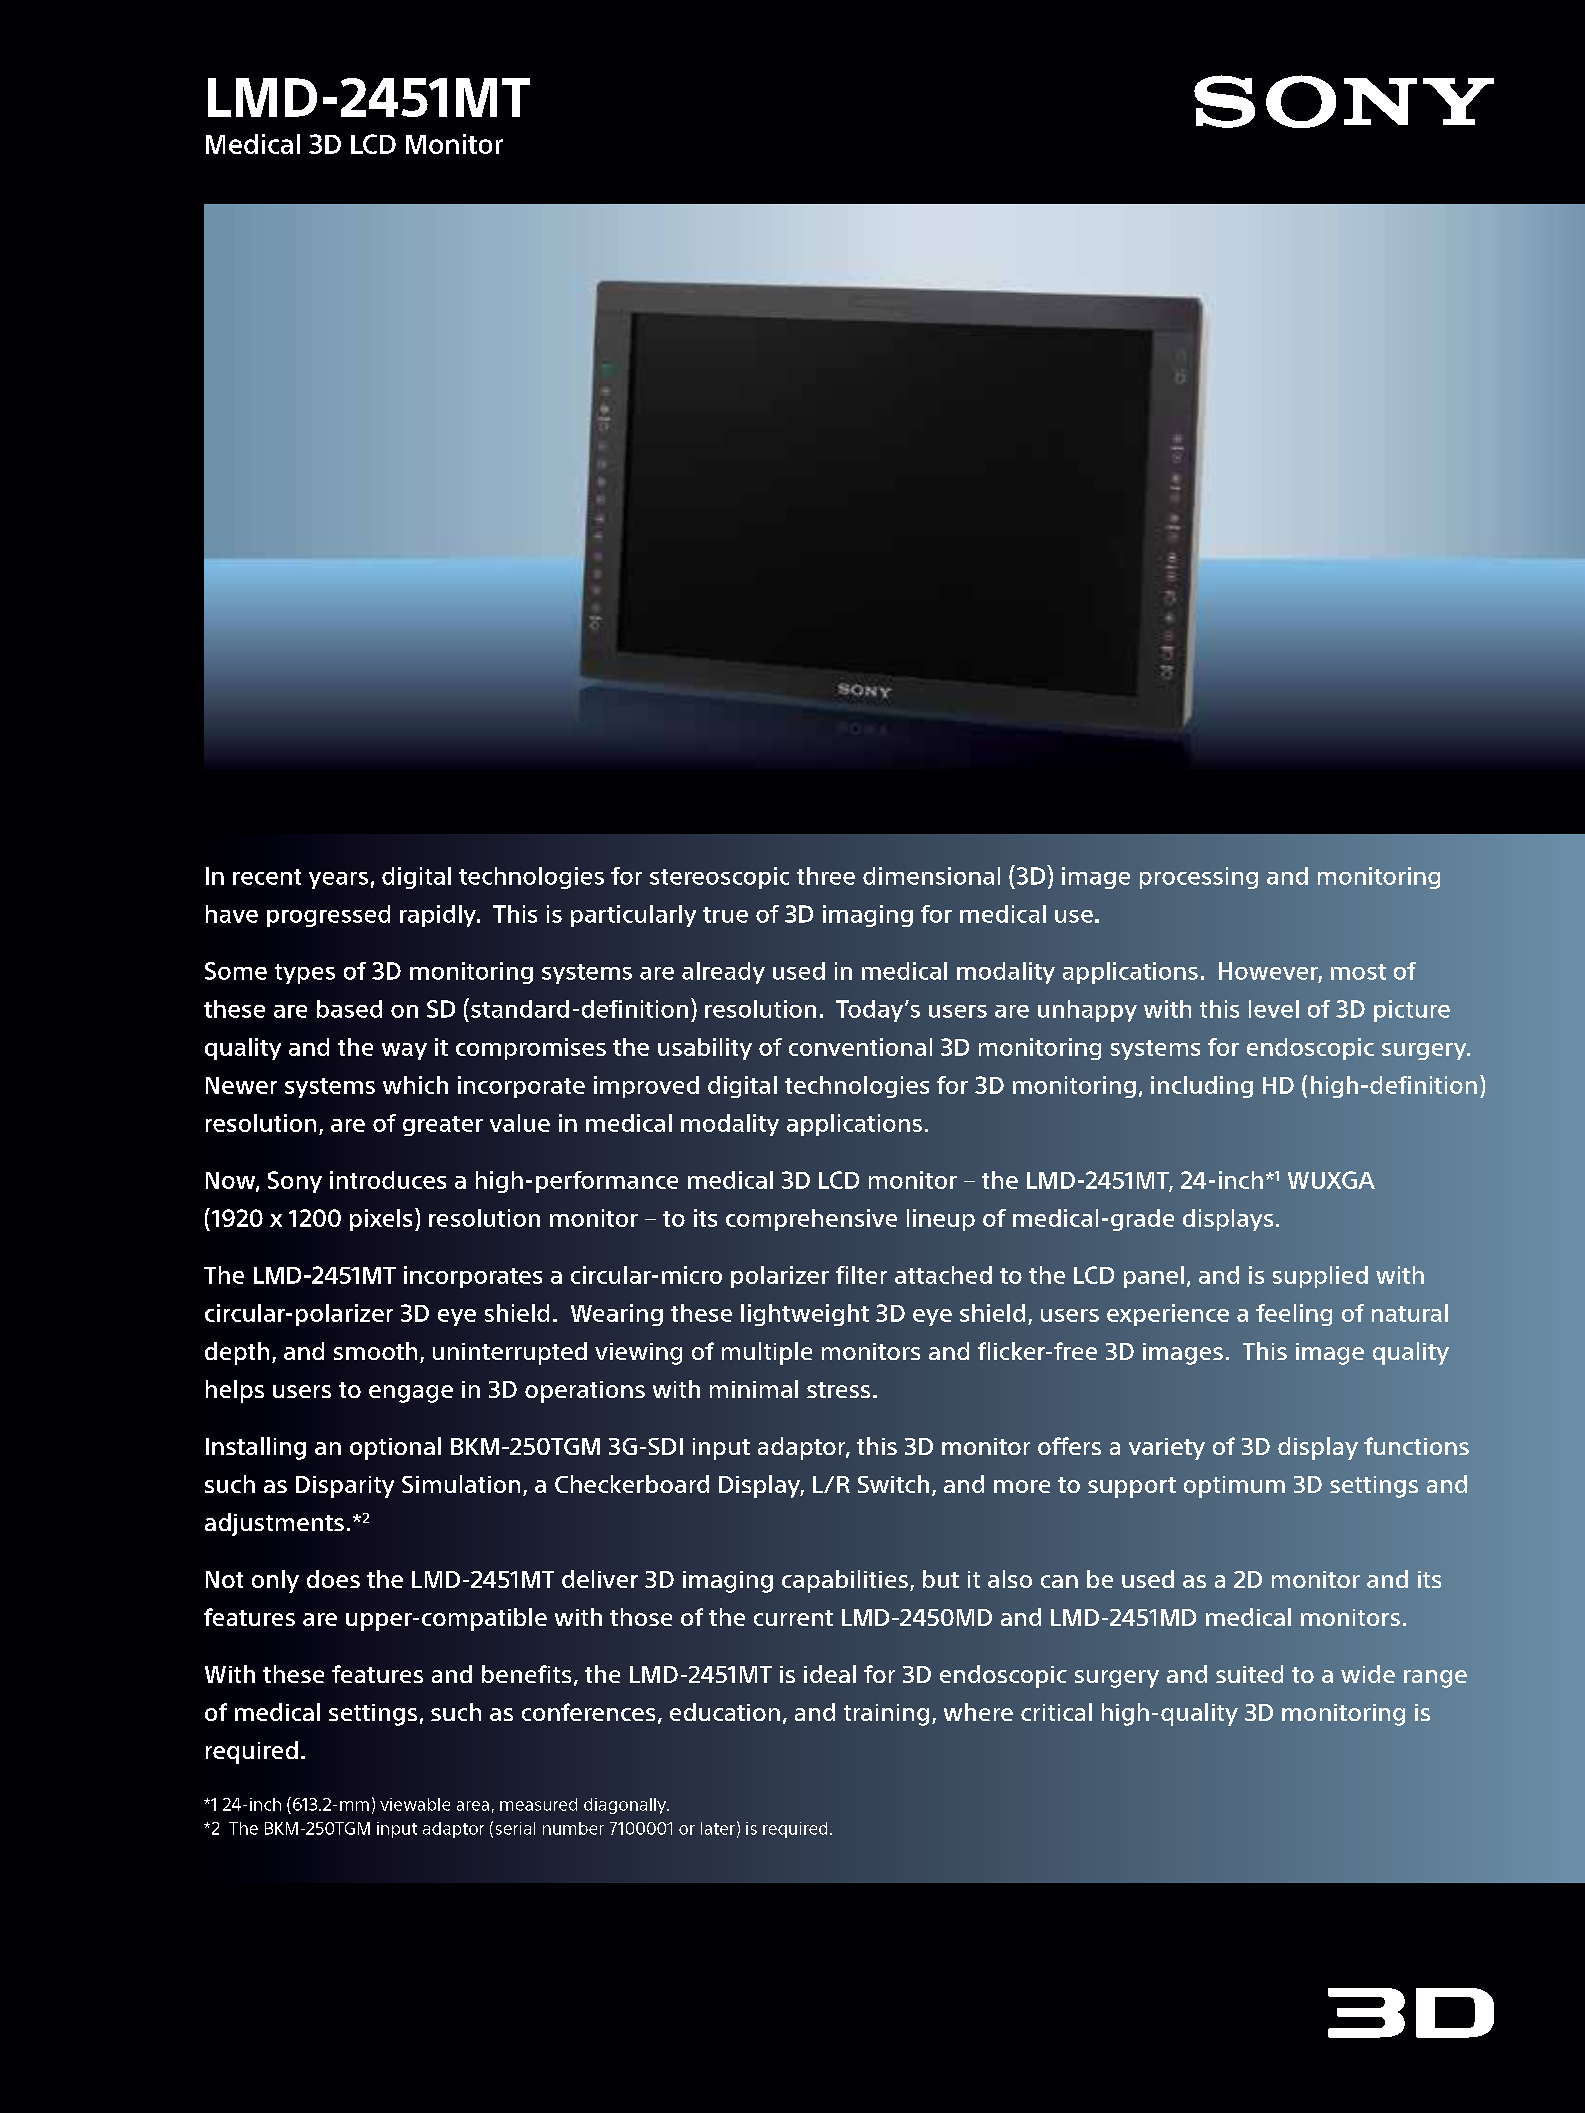 The height and width of the screenshot is (2113, 1585). Describe the element at coordinates (826, 876) in the screenshot. I see `three` at that location.
